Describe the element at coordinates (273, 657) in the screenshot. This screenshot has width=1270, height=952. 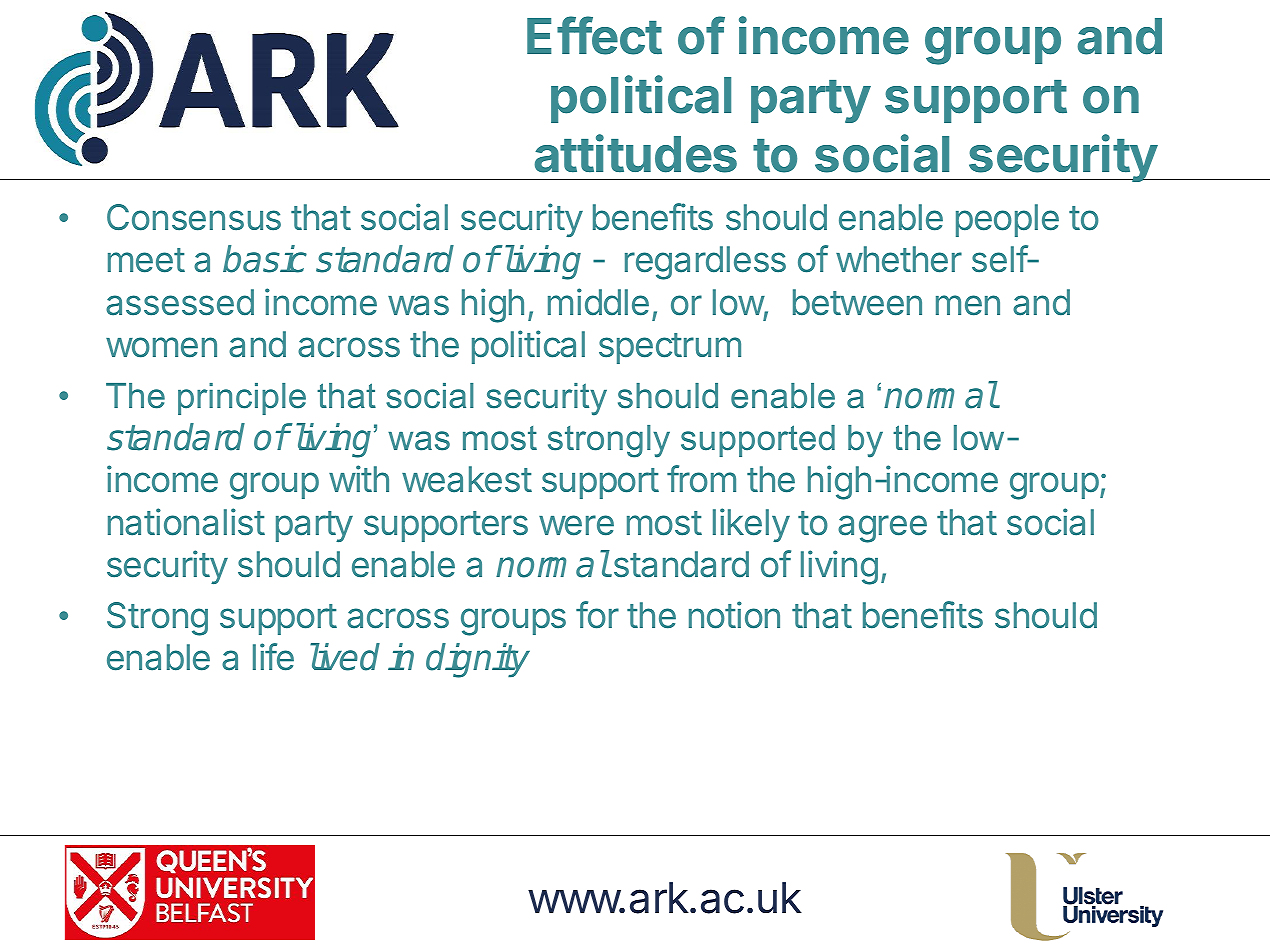
I see `life` at that location.
